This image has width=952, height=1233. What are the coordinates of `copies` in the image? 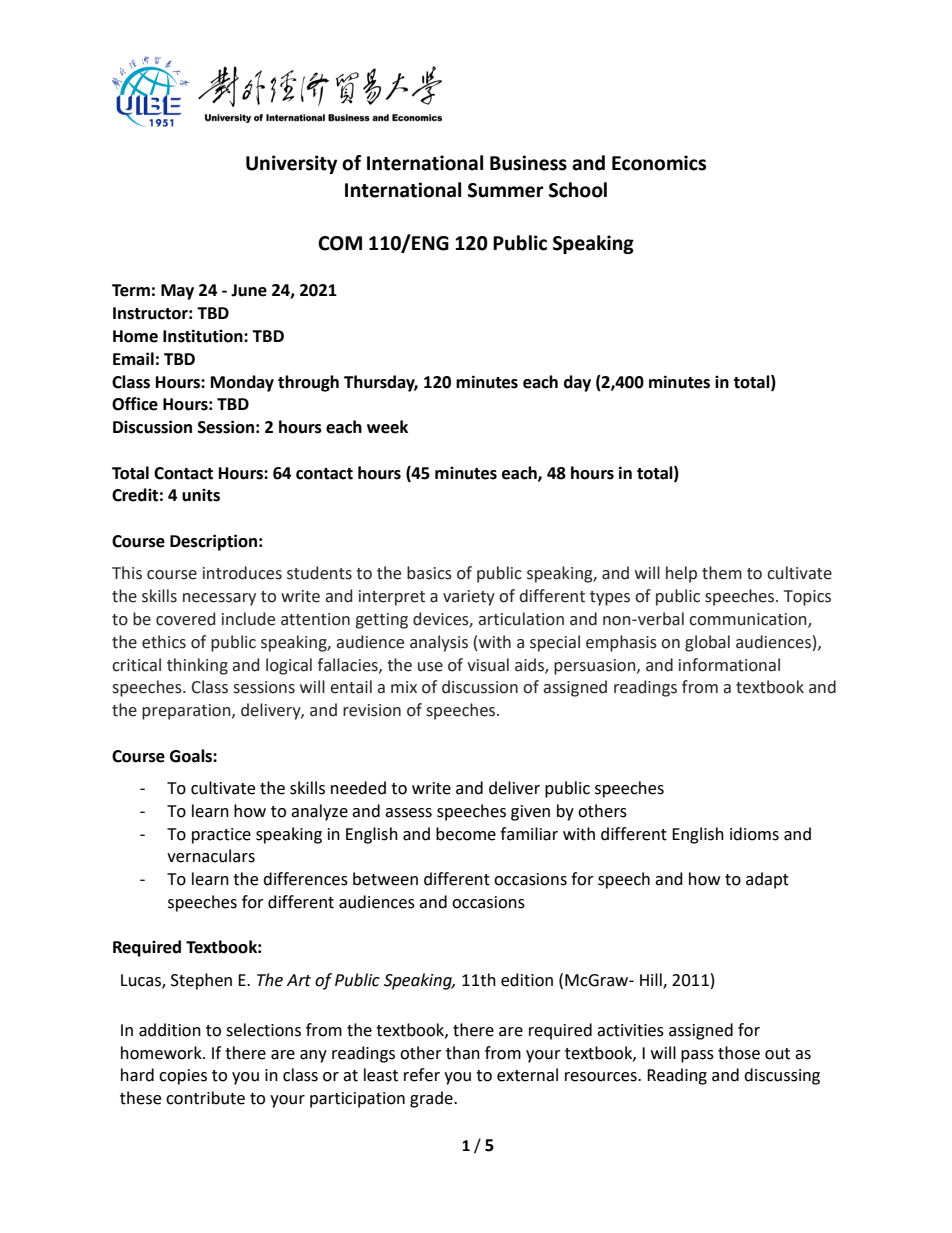 It's located at (183, 1077).
